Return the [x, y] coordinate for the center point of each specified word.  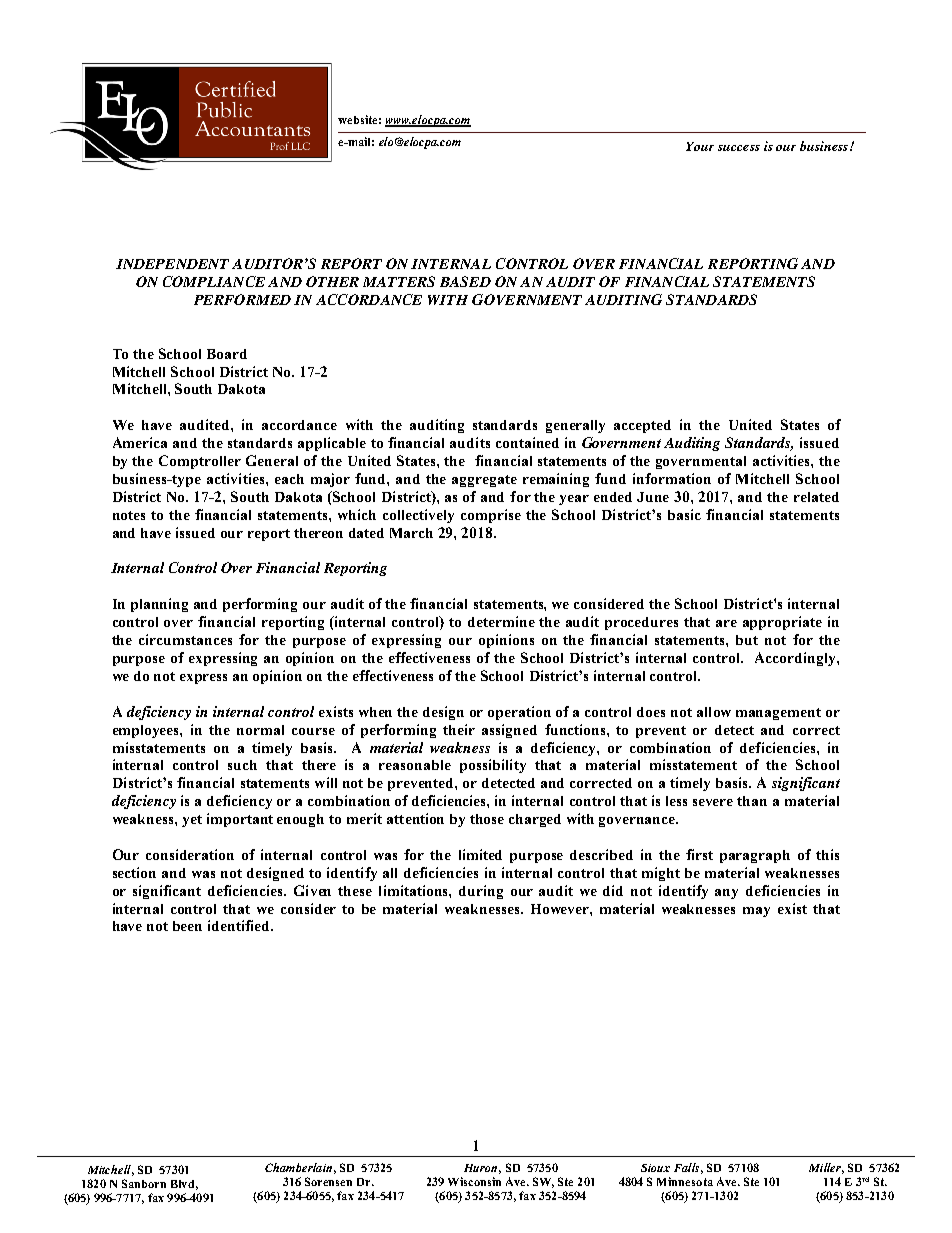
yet [192, 821]
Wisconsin [474, 1181]
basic [684, 514]
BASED [465, 281]
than [752, 801]
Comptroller [200, 462]
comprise [491, 516]
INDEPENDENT [172, 264]
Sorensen [328, 1181]
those [487, 819]
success [739, 148]
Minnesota [685, 1181]
